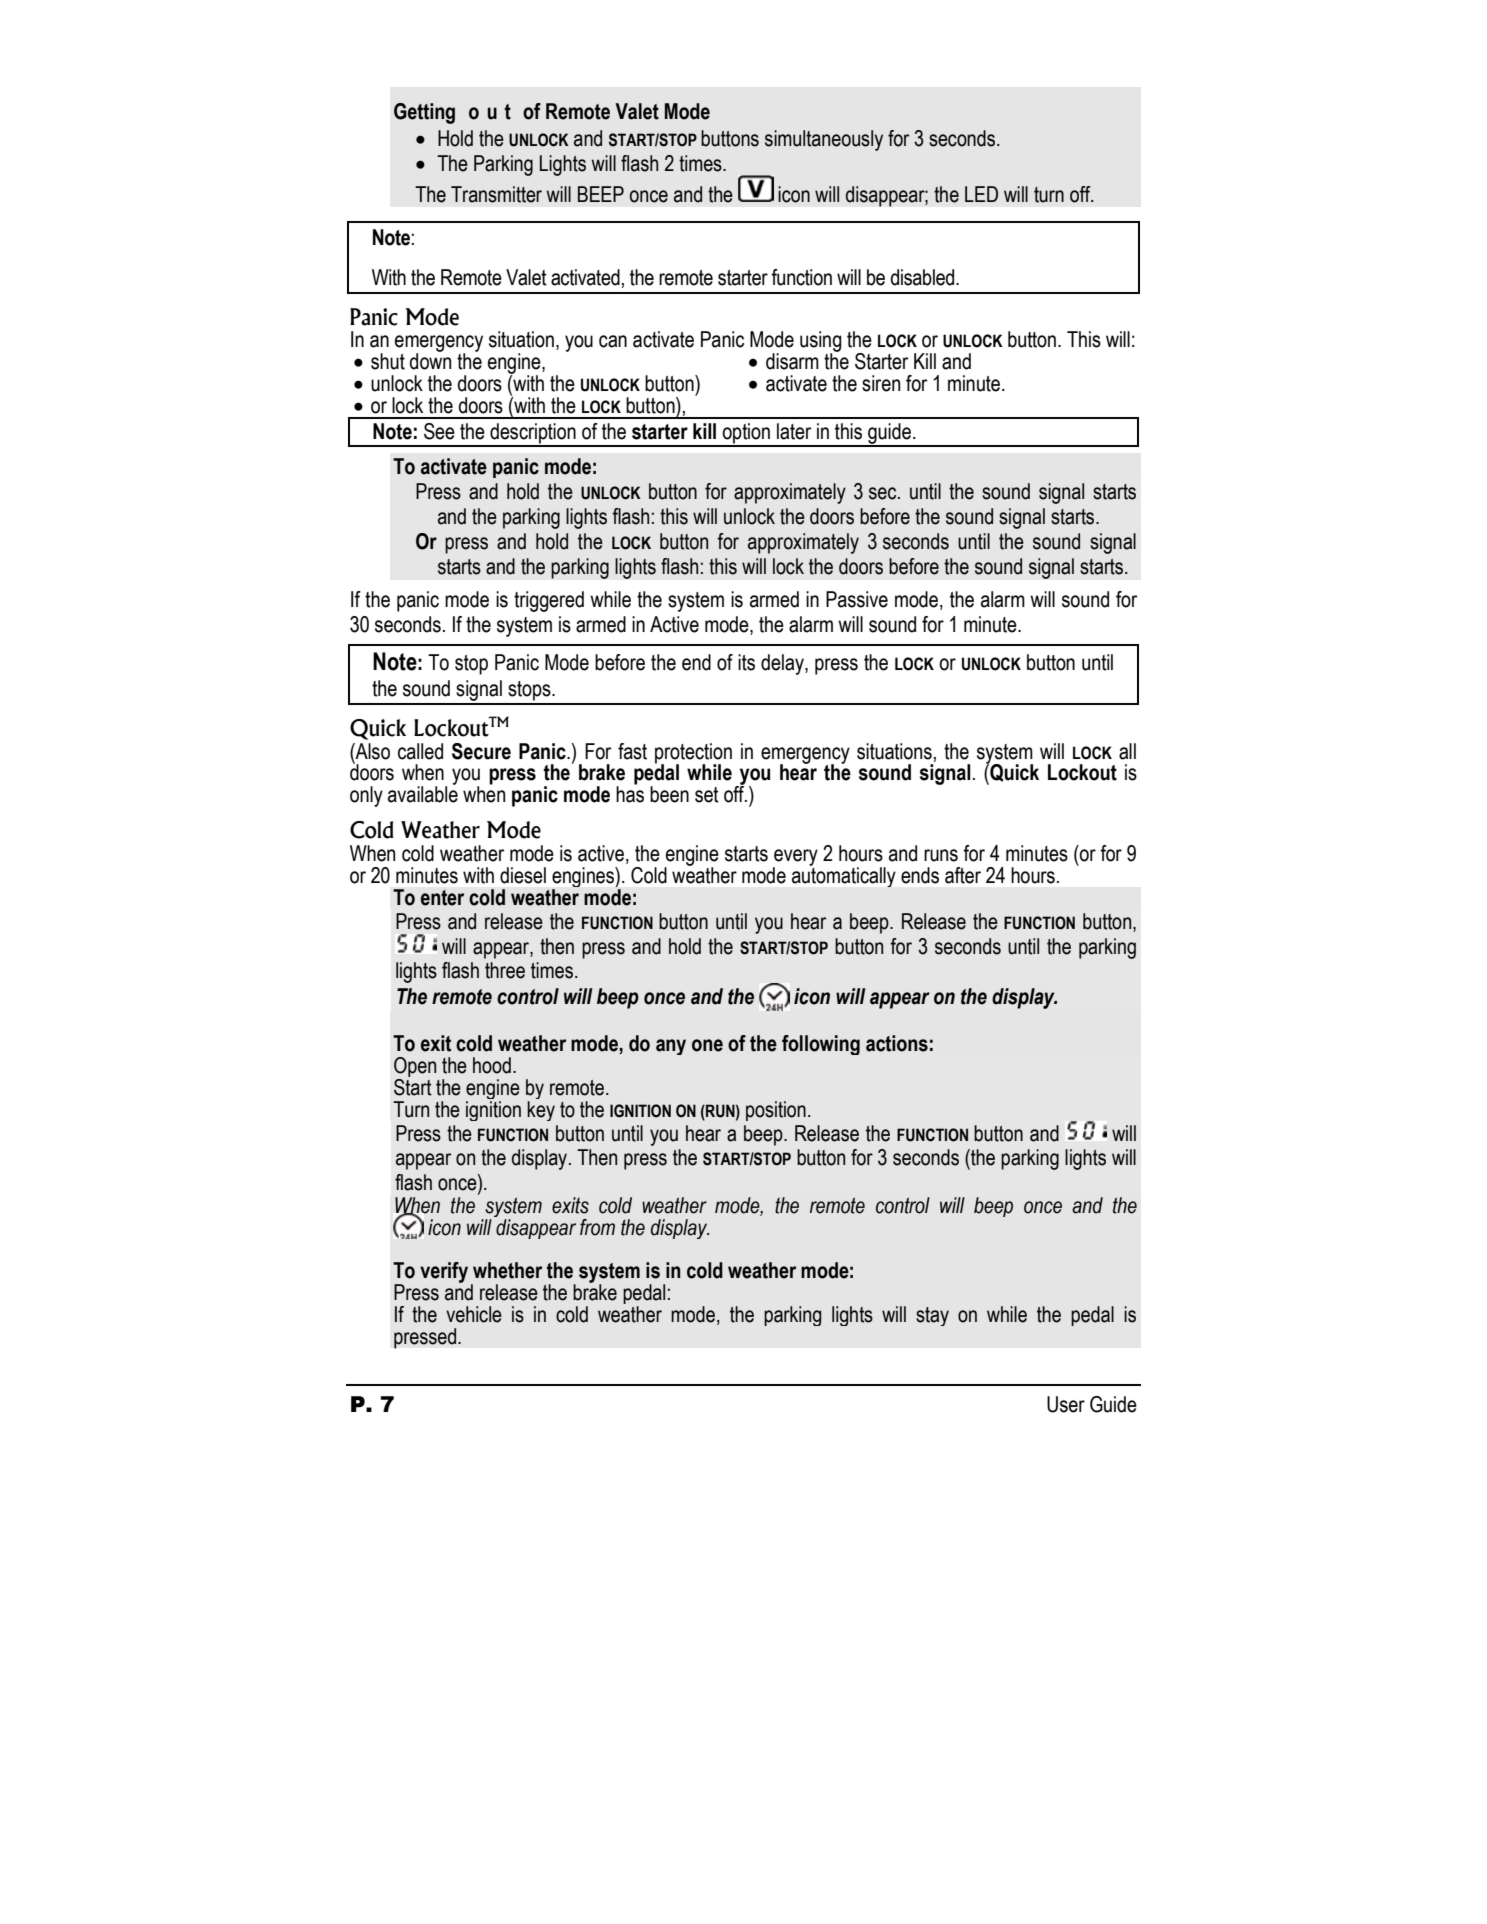  What do you see at coordinates (783, 664) in the screenshot?
I see `delay` at bounding box center [783, 664].
